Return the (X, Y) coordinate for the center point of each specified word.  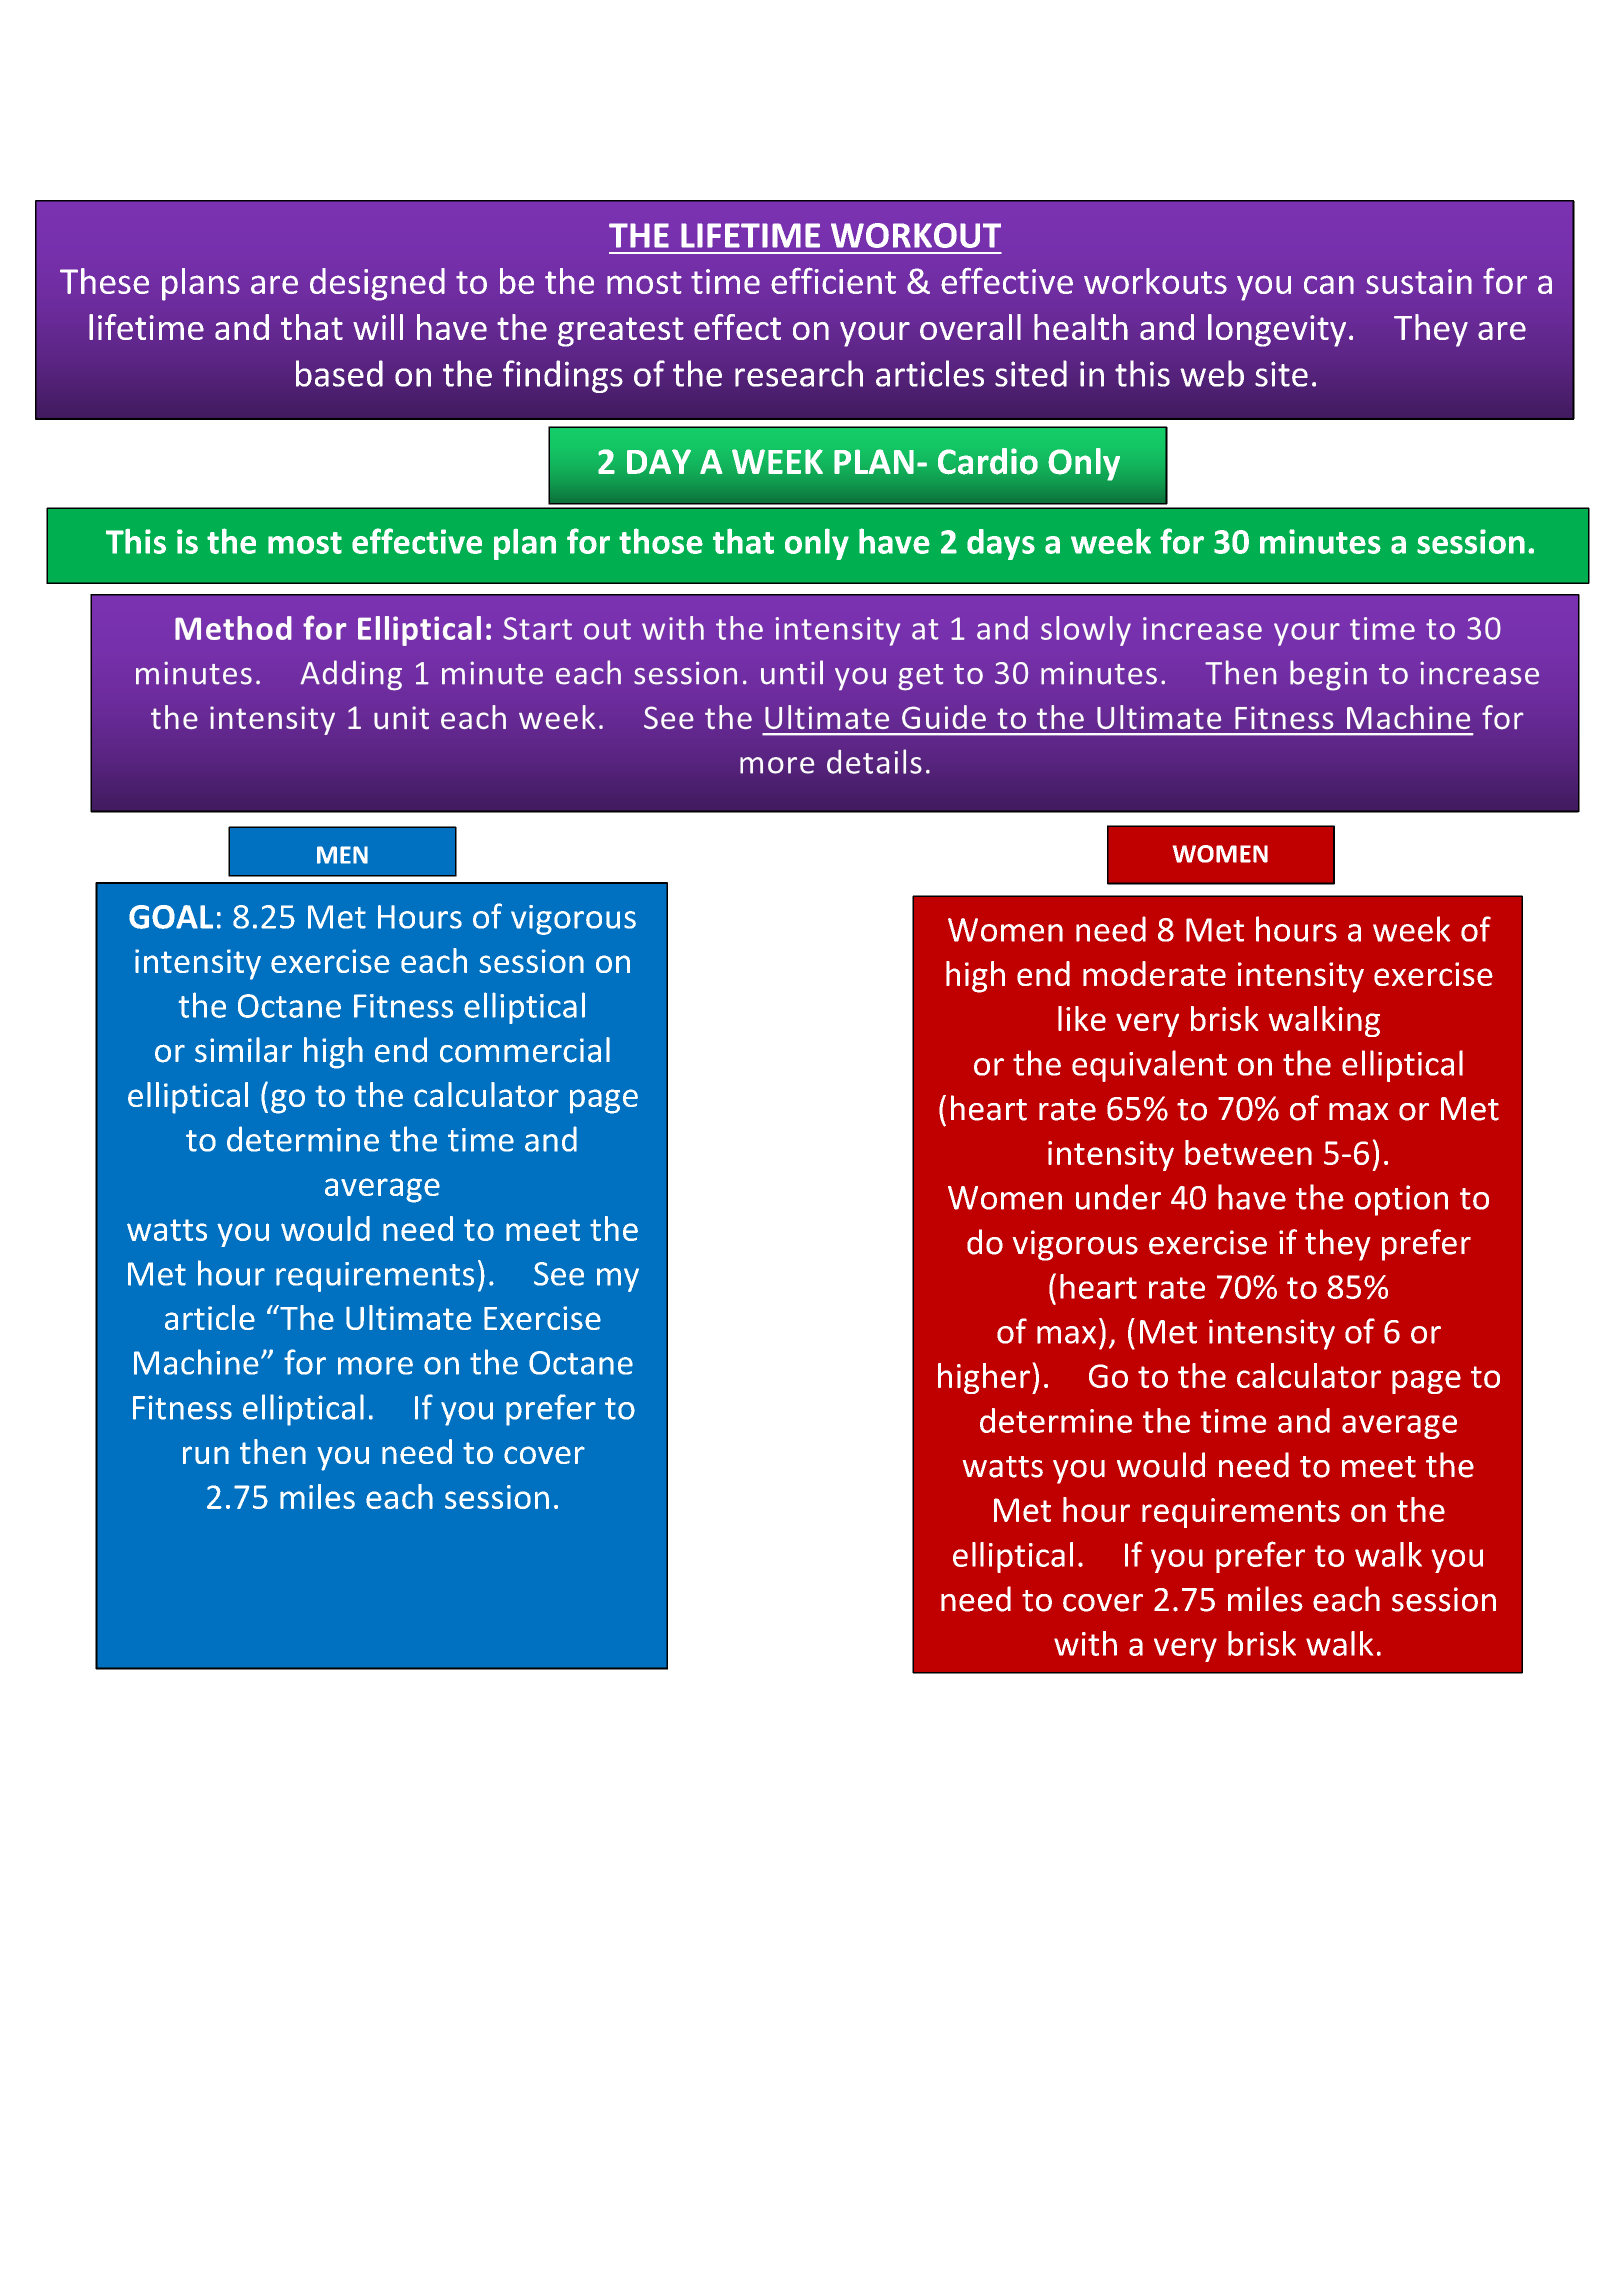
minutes (1320, 541)
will (378, 327)
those (661, 541)
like (1082, 1018)
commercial (525, 1050)
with (1085, 1643)
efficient (833, 280)
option (1401, 1200)
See (559, 1274)
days (1001, 544)
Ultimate (409, 1317)
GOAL (171, 917)
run (206, 1455)
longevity (1277, 330)
